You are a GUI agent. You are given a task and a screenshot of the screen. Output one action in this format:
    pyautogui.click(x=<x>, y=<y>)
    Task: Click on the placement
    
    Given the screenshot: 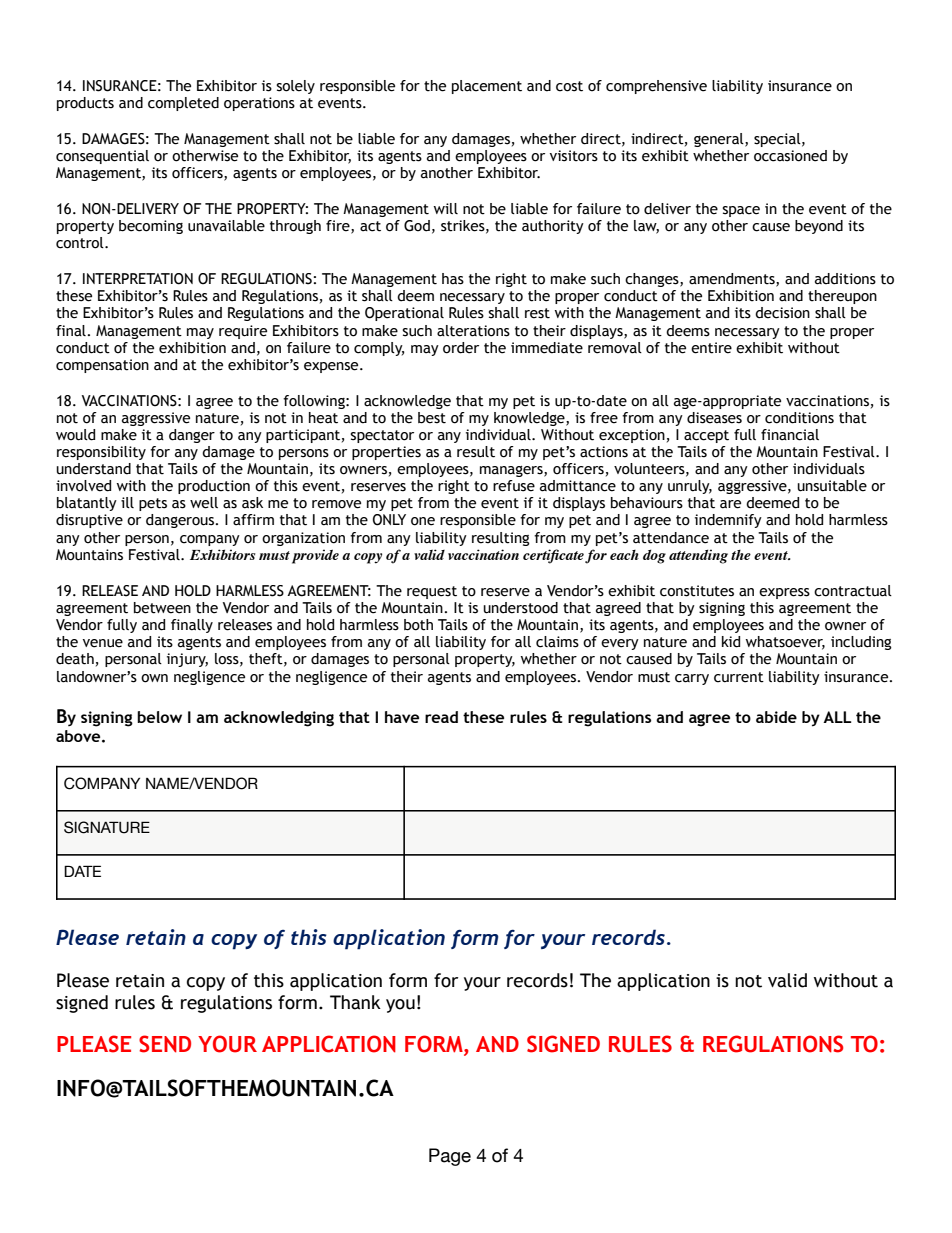 What is the action you would take?
    pyautogui.click(x=487, y=87)
